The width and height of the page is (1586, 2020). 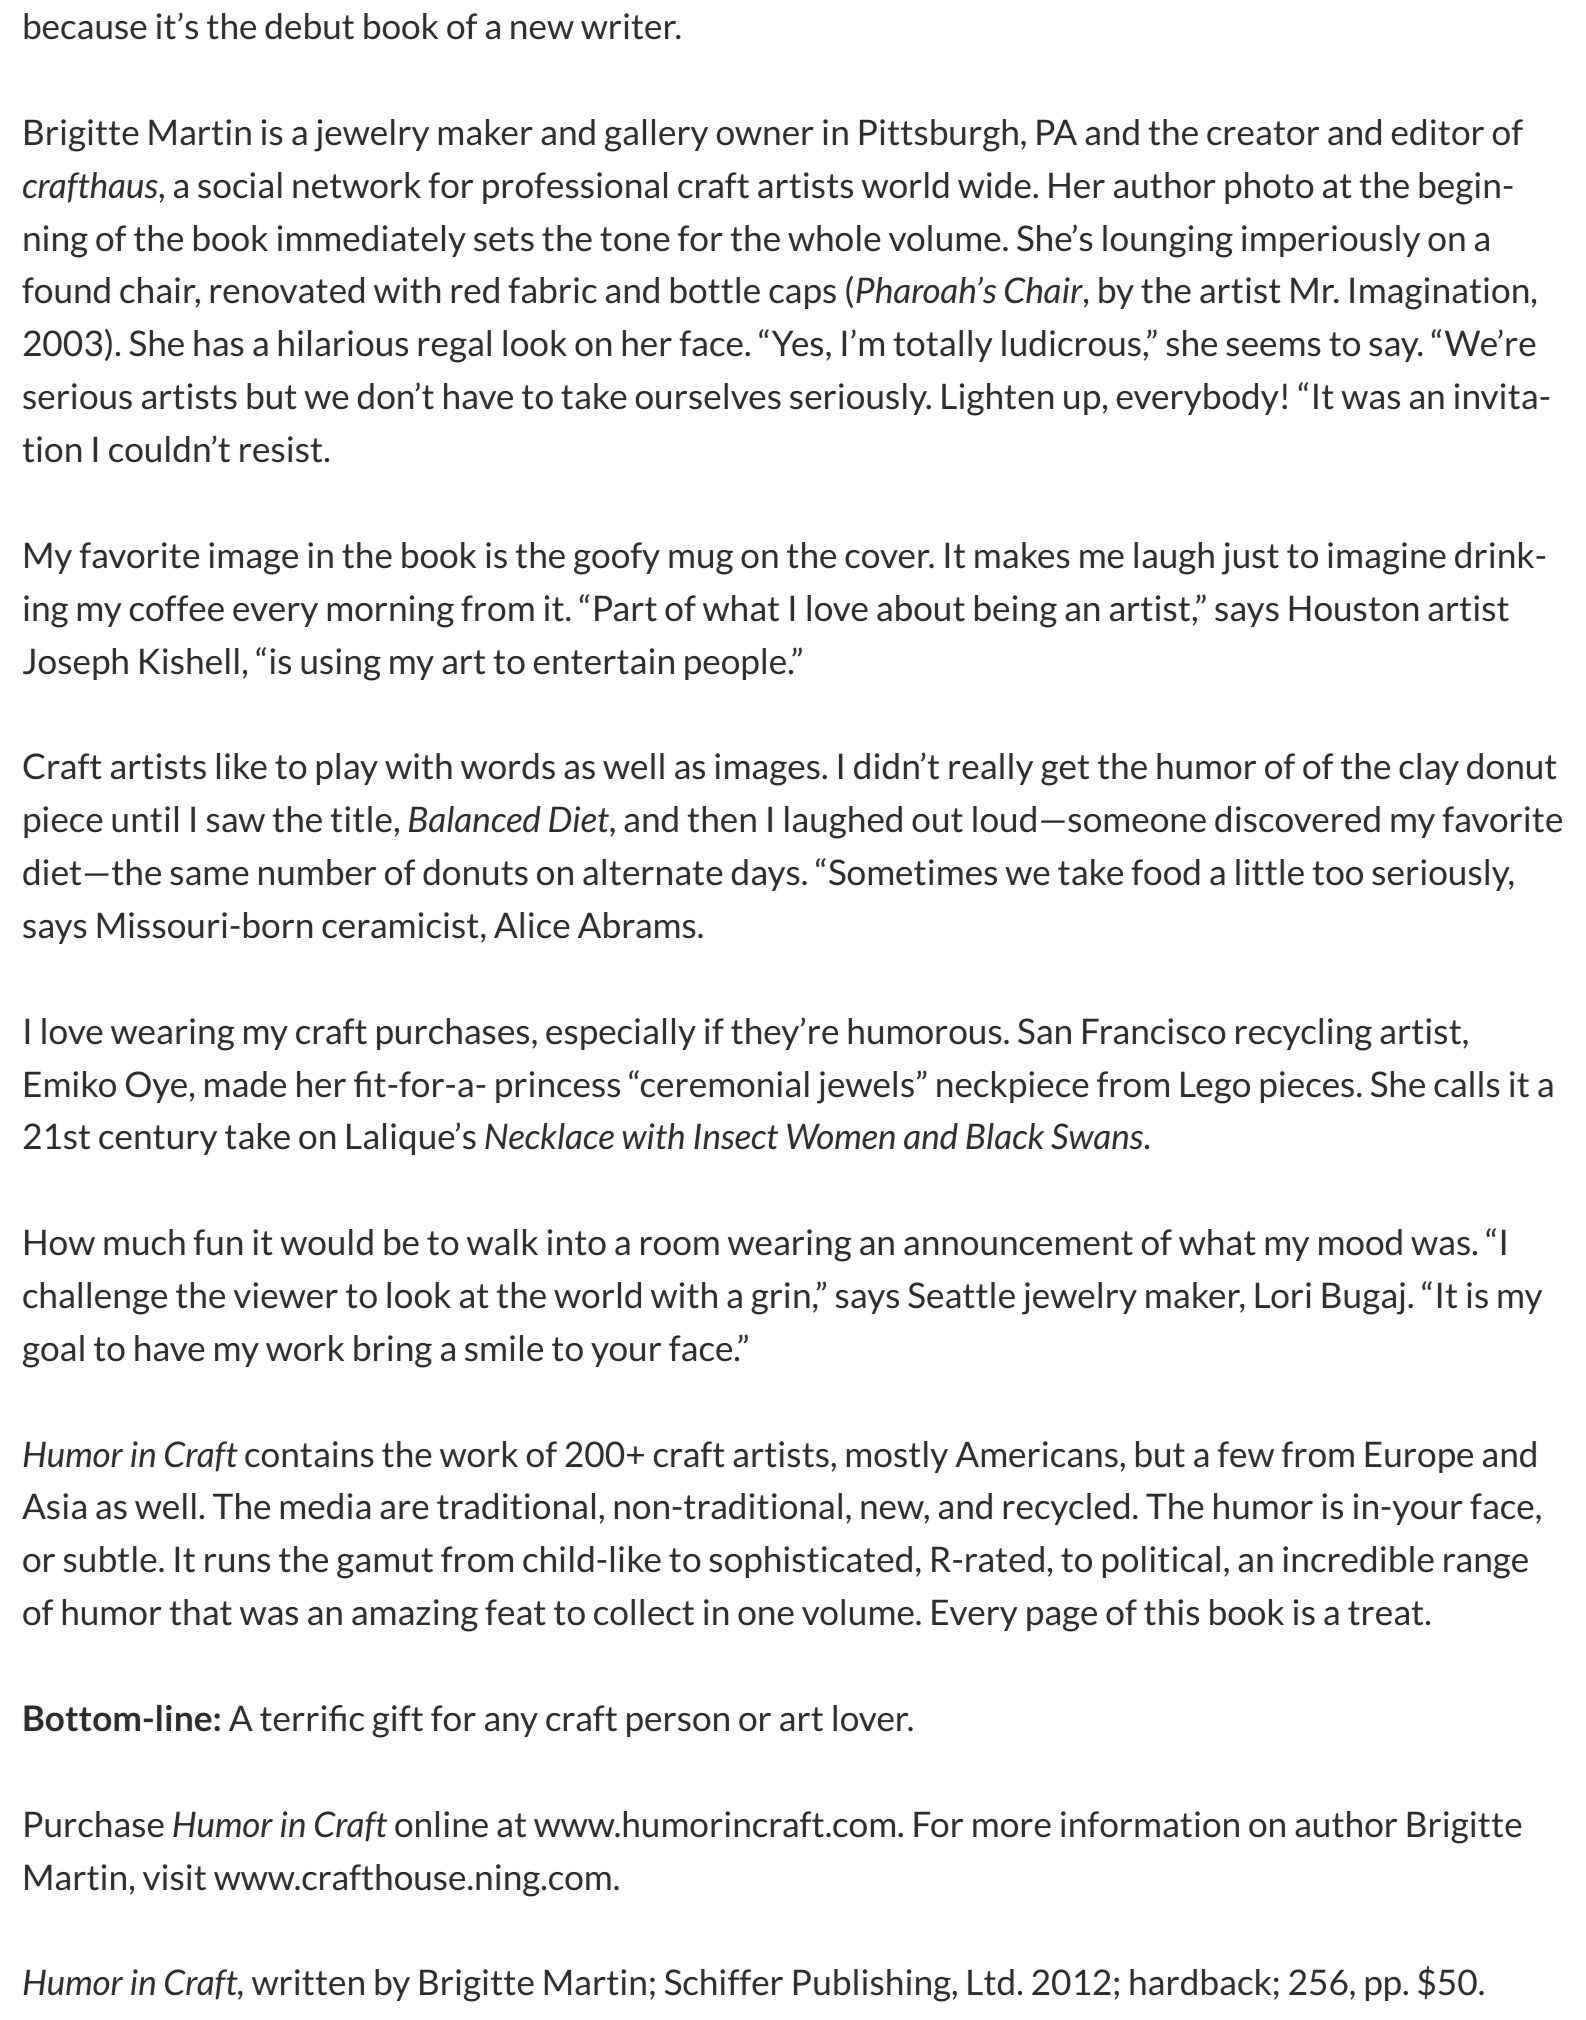 I want to click on mostly, so click(x=897, y=1457).
